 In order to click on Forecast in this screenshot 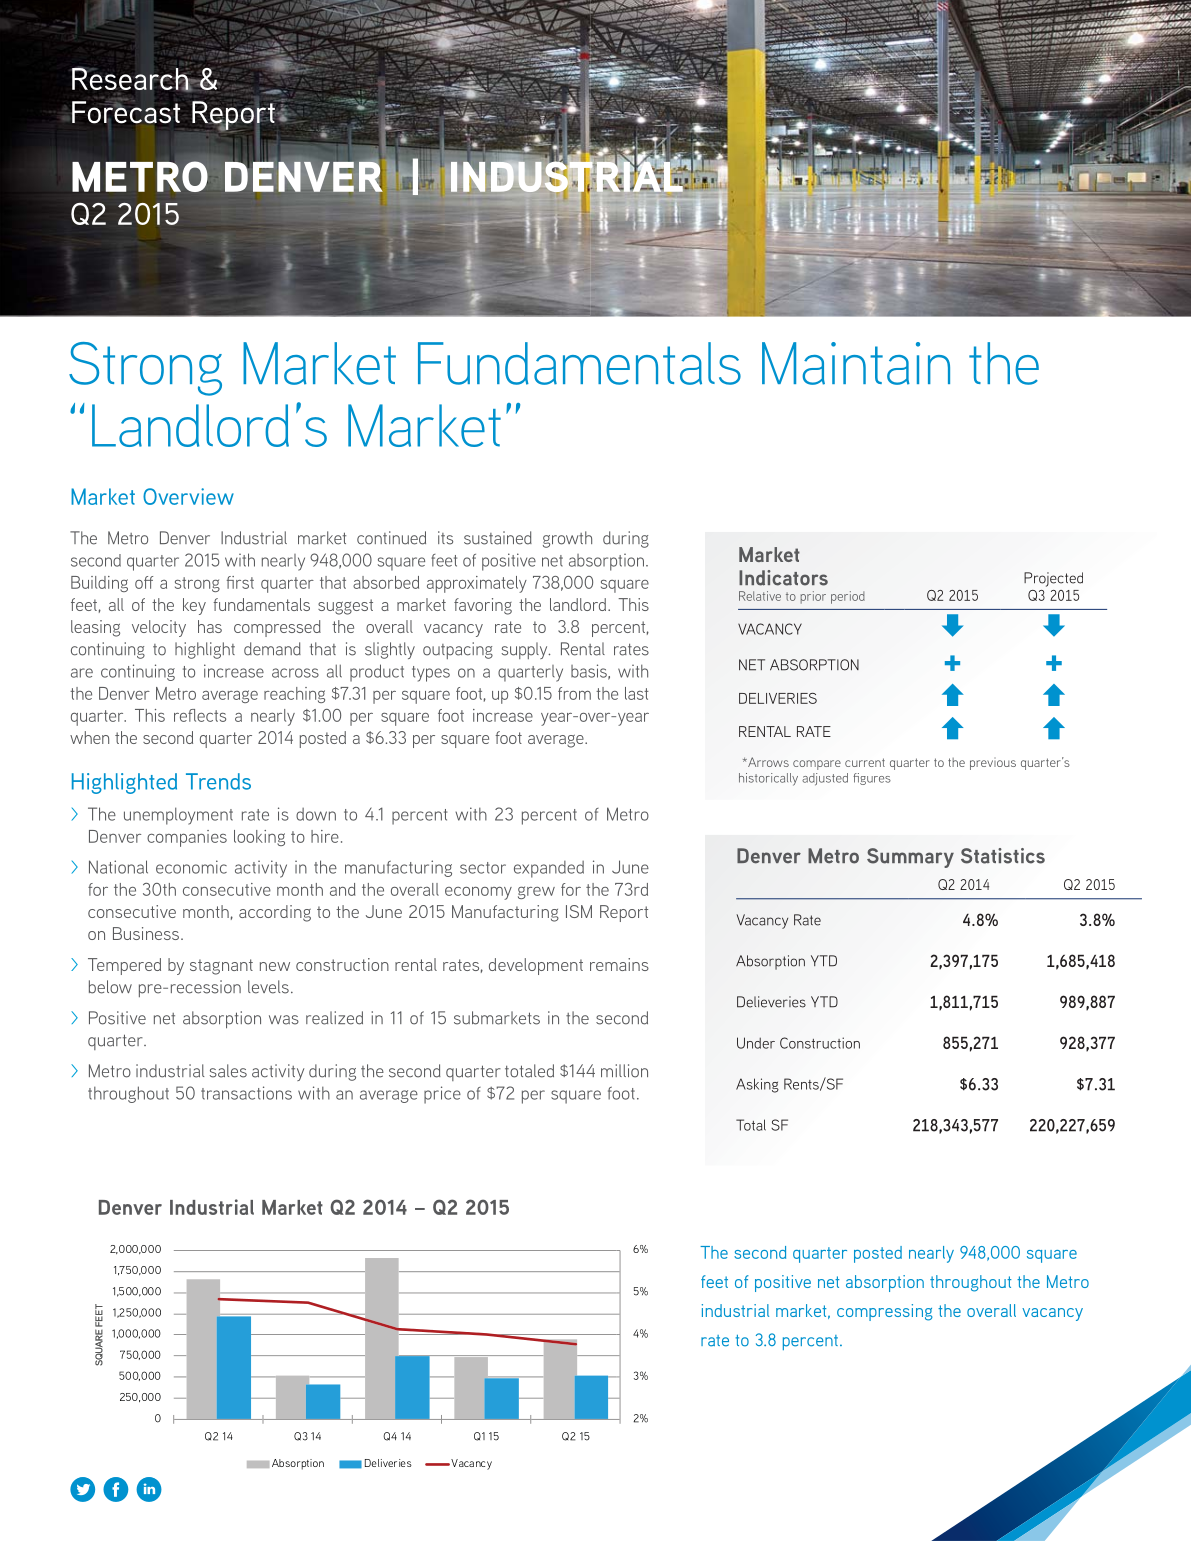, I will do `click(126, 111)`.
